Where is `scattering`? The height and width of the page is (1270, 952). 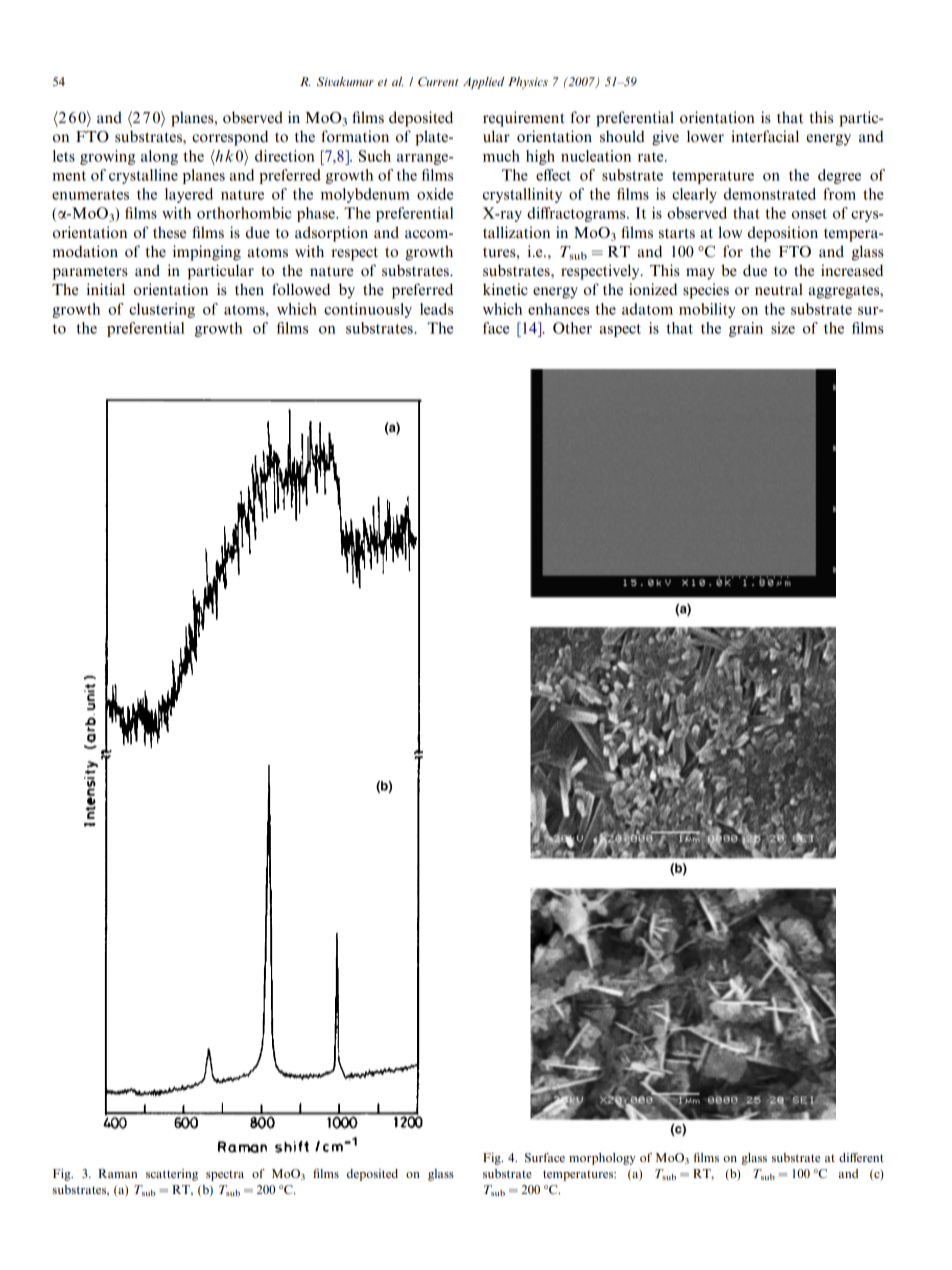 scattering is located at coordinates (172, 1175).
